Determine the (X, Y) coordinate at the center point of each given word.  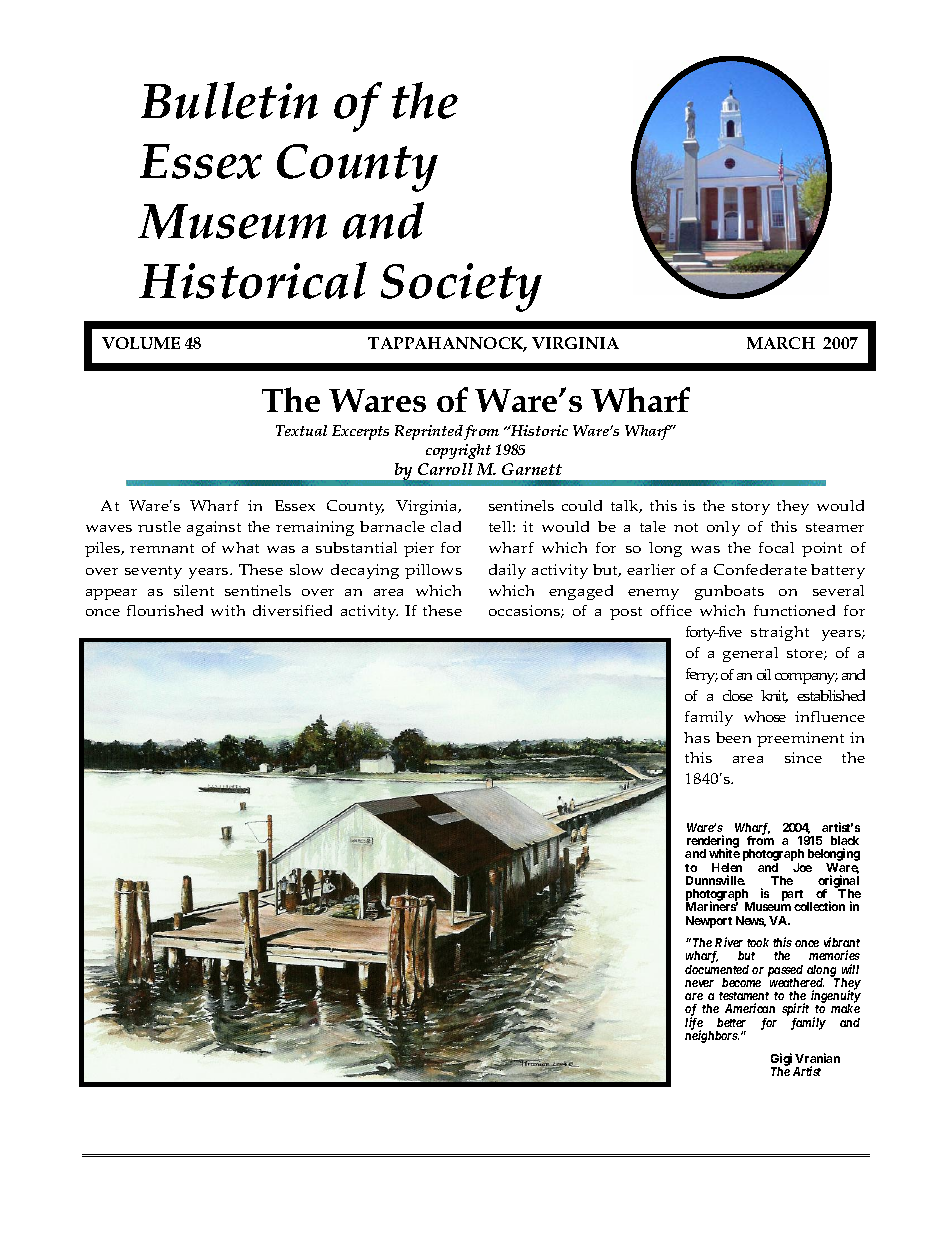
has (697, 737)
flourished (165, 610)
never (699, 983)
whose (765, 716)
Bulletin (229, 100)
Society (461, 287)
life (694, 1024)
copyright (458, 451)
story (751, 508)
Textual (301, 430)
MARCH (781, 343)
